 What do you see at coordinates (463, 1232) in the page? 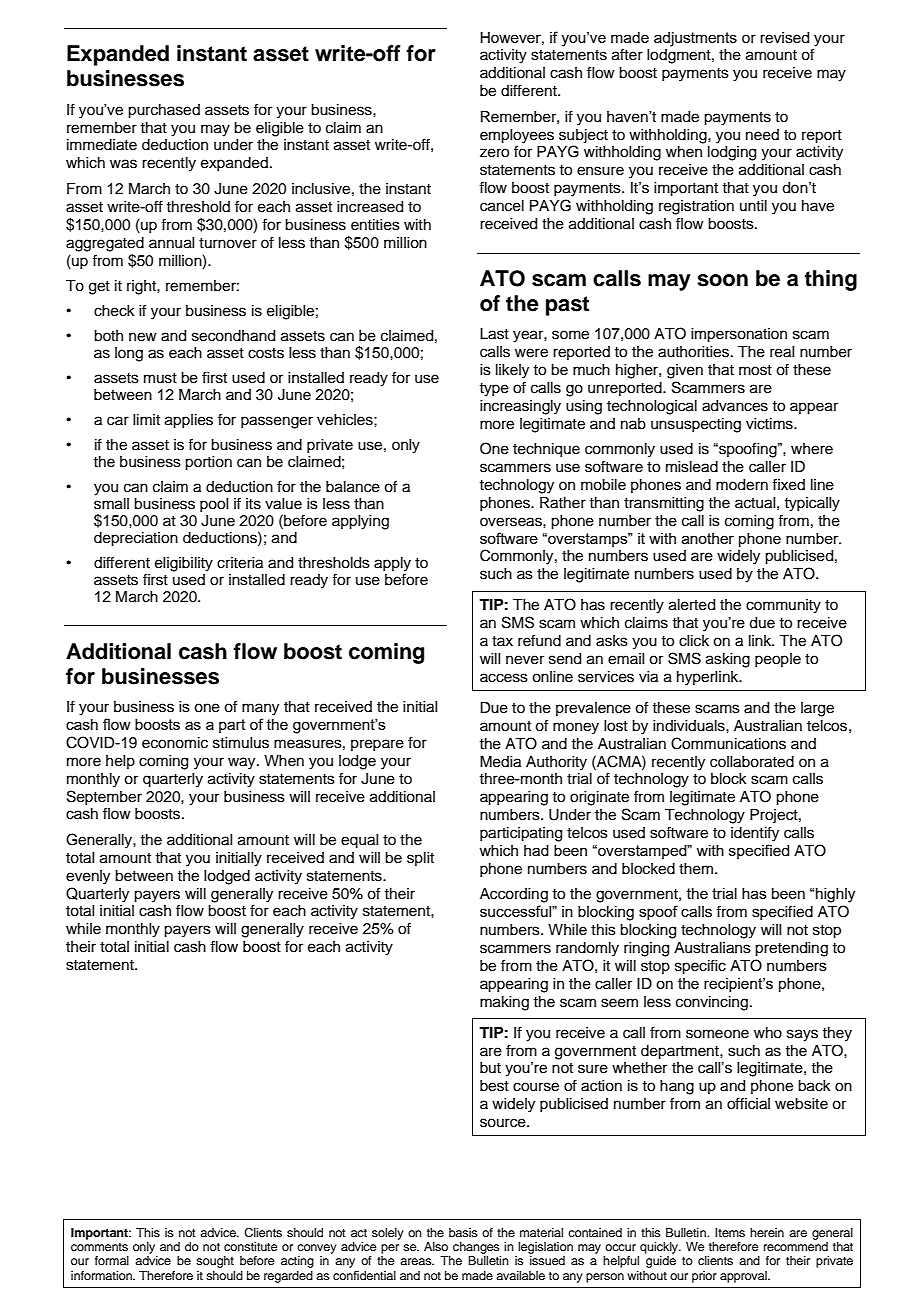
I see `basis` at bounding box center [463, 1232].
